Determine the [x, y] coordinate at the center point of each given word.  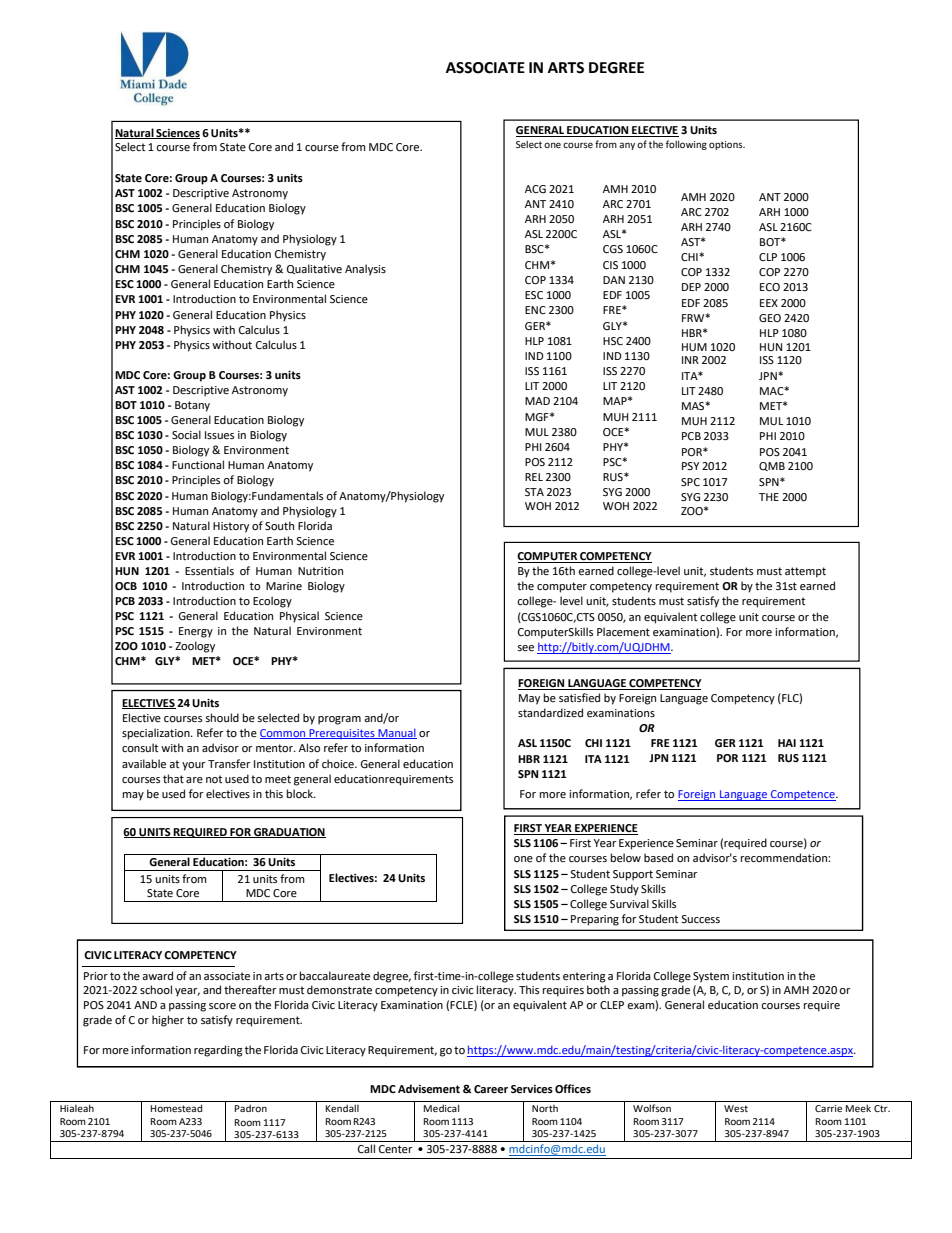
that [173, 778]
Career [491, 1089]
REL [534, 477]
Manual [396, 734]
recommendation [785, 858]
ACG [535, 189]
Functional [198, 464]
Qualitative [314, 269]
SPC [690, 482]
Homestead [176, 1108]
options [727, 145]
